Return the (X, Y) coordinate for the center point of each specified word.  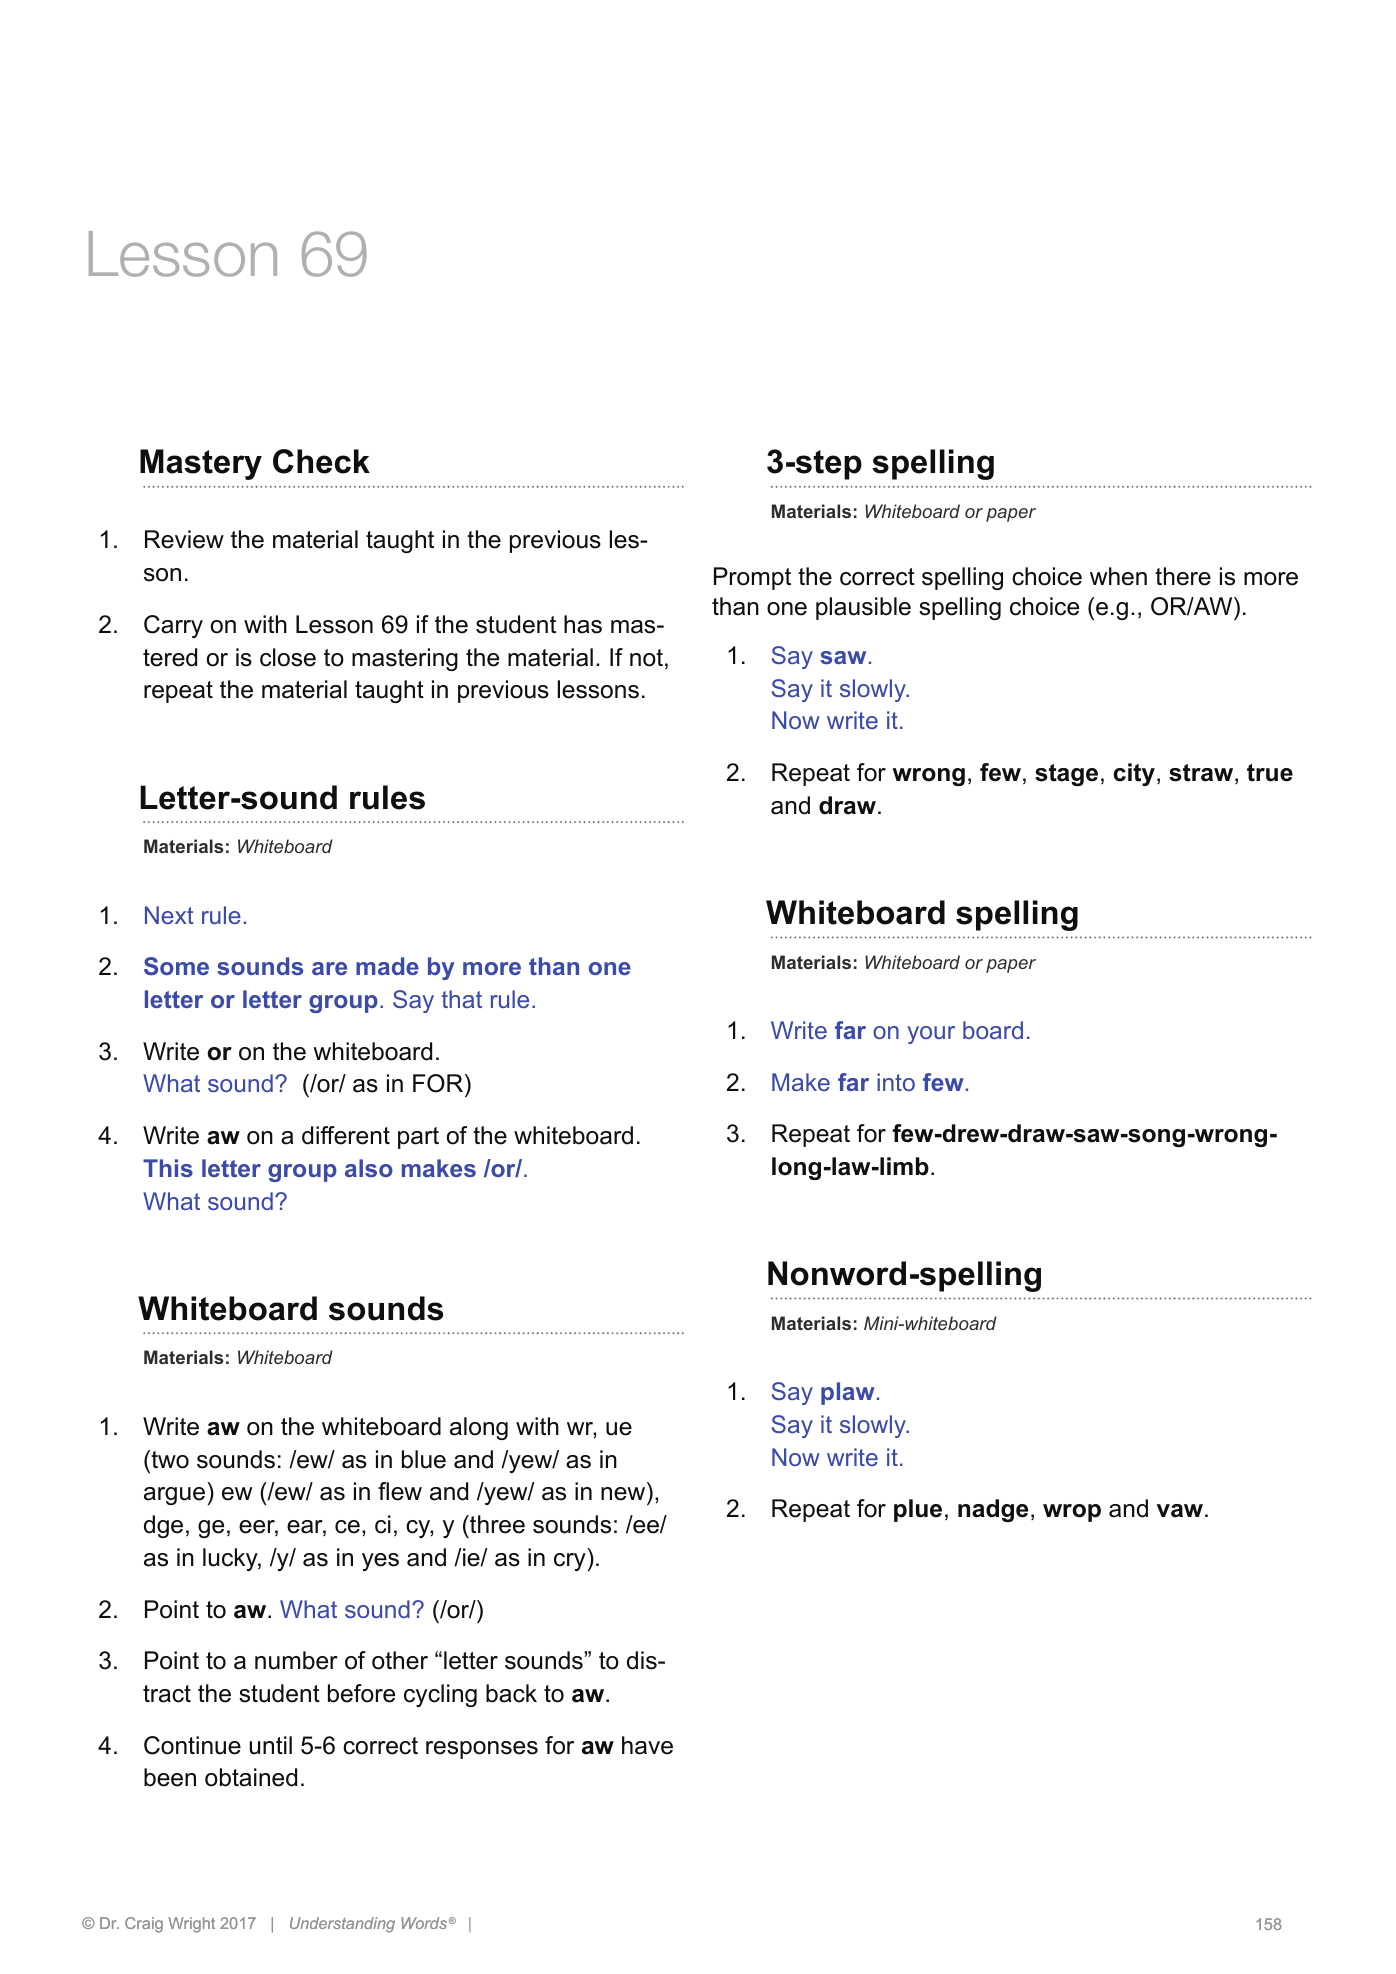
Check (321, 461)
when (1118, 576)
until (271, 1745)
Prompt (752, 578)
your (931, 1035)
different (346, 1135)
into (896, 1082)
